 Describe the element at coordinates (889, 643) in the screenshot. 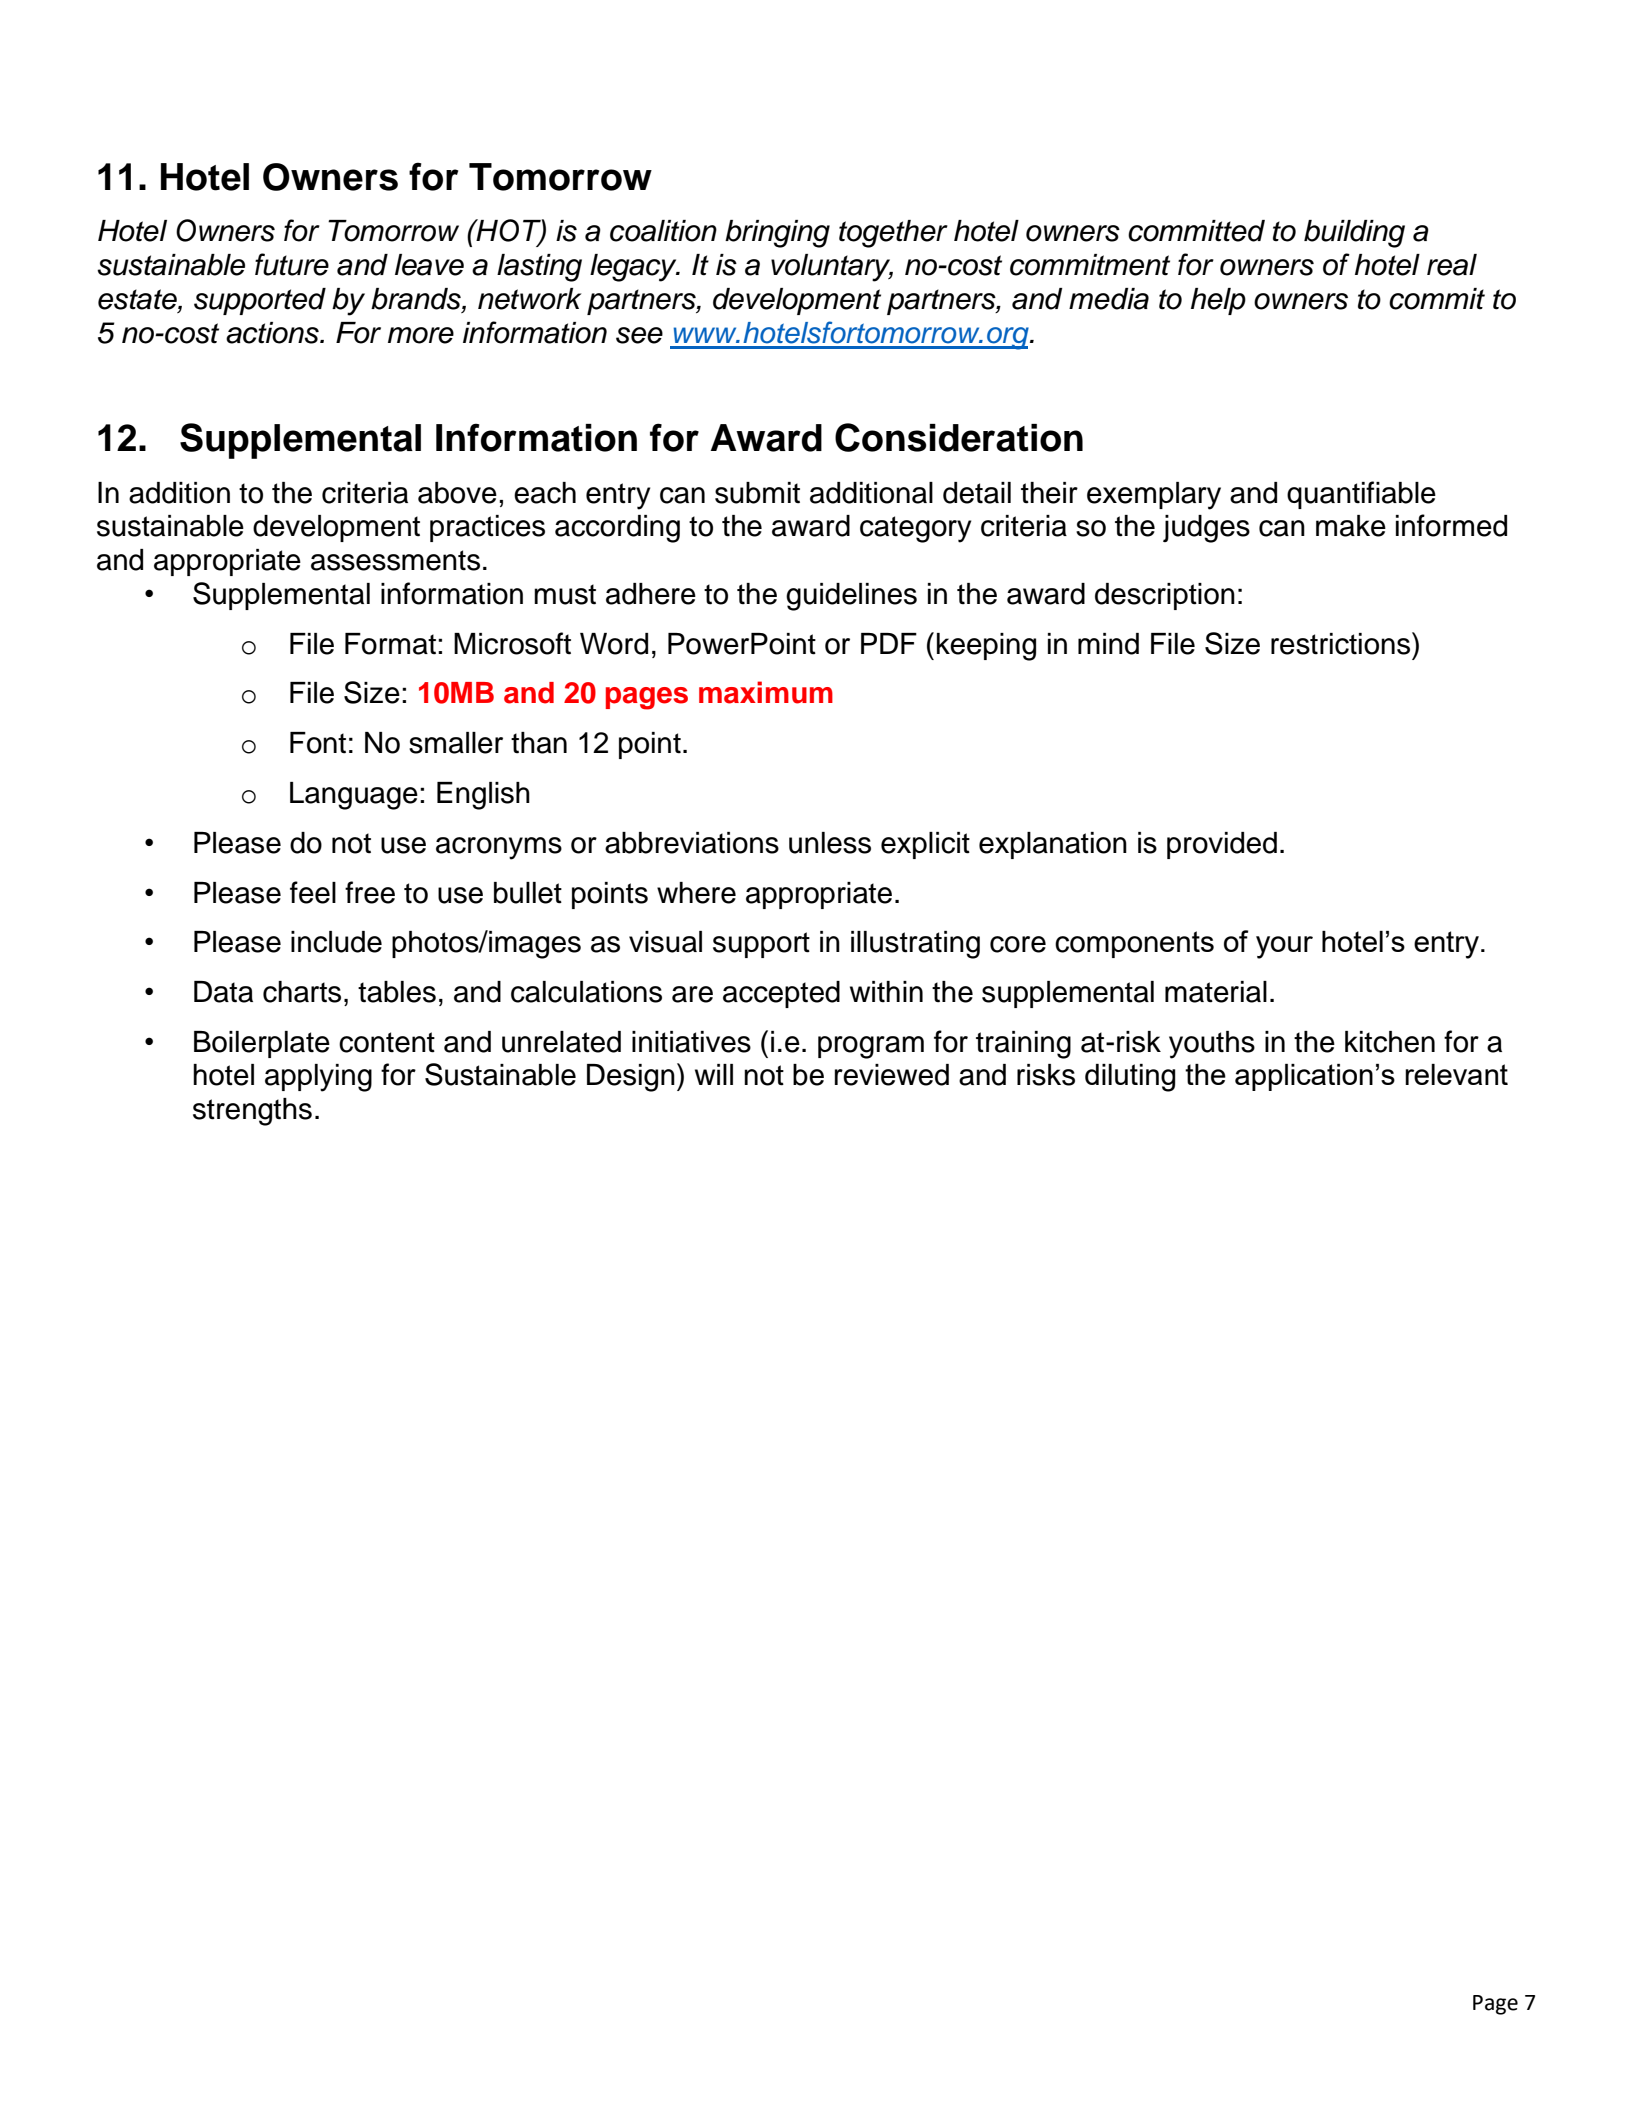

I see `PDF` at that location.
